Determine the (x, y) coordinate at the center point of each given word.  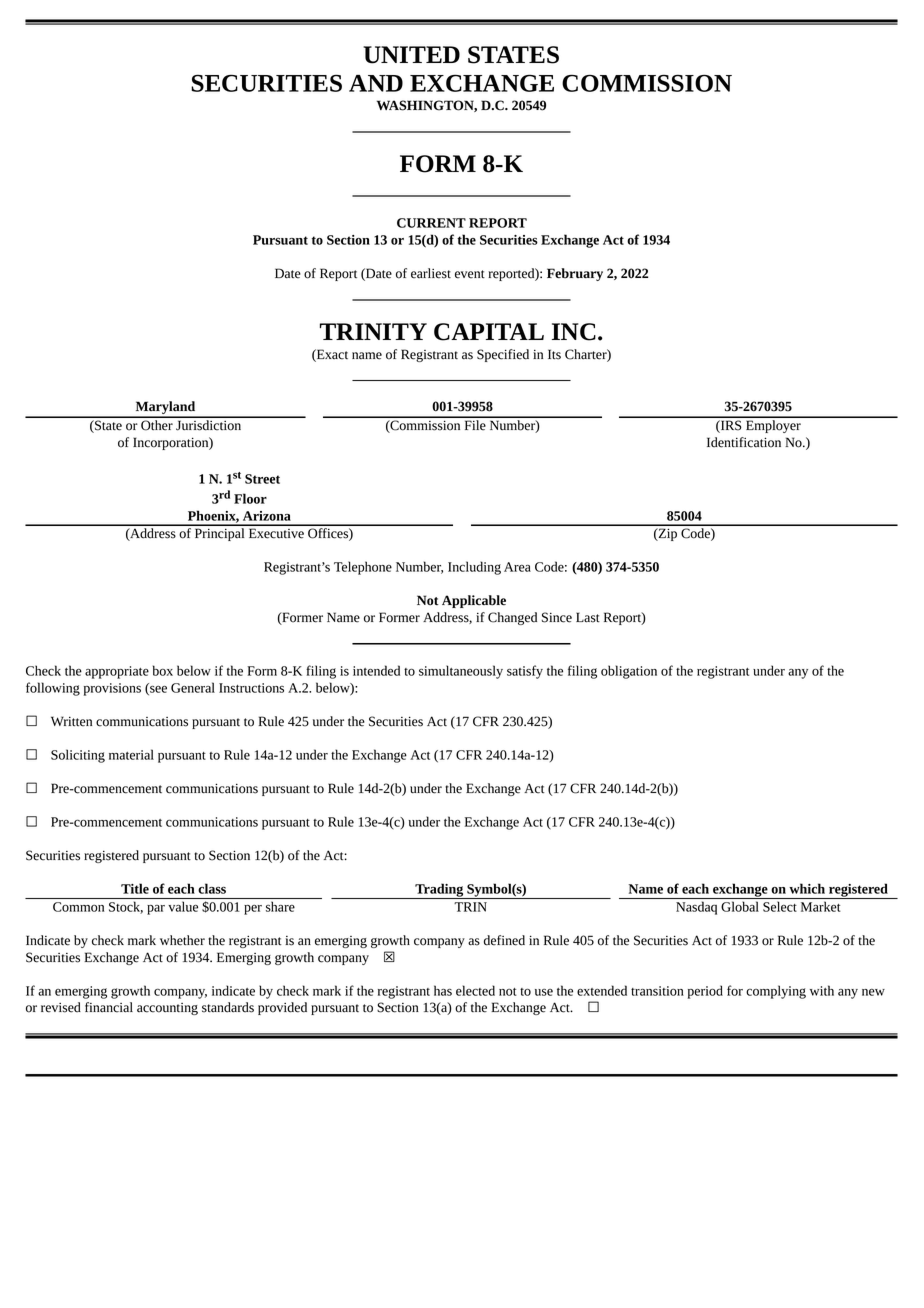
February (575, 274)
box (163, 670)
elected (475, 990)
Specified (503, 355)
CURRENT (431, 223)
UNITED (411, 55)
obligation (629, 672)
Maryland (165, 409)
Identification (744, 442)
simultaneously (461, 672)
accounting (167, 1009)
